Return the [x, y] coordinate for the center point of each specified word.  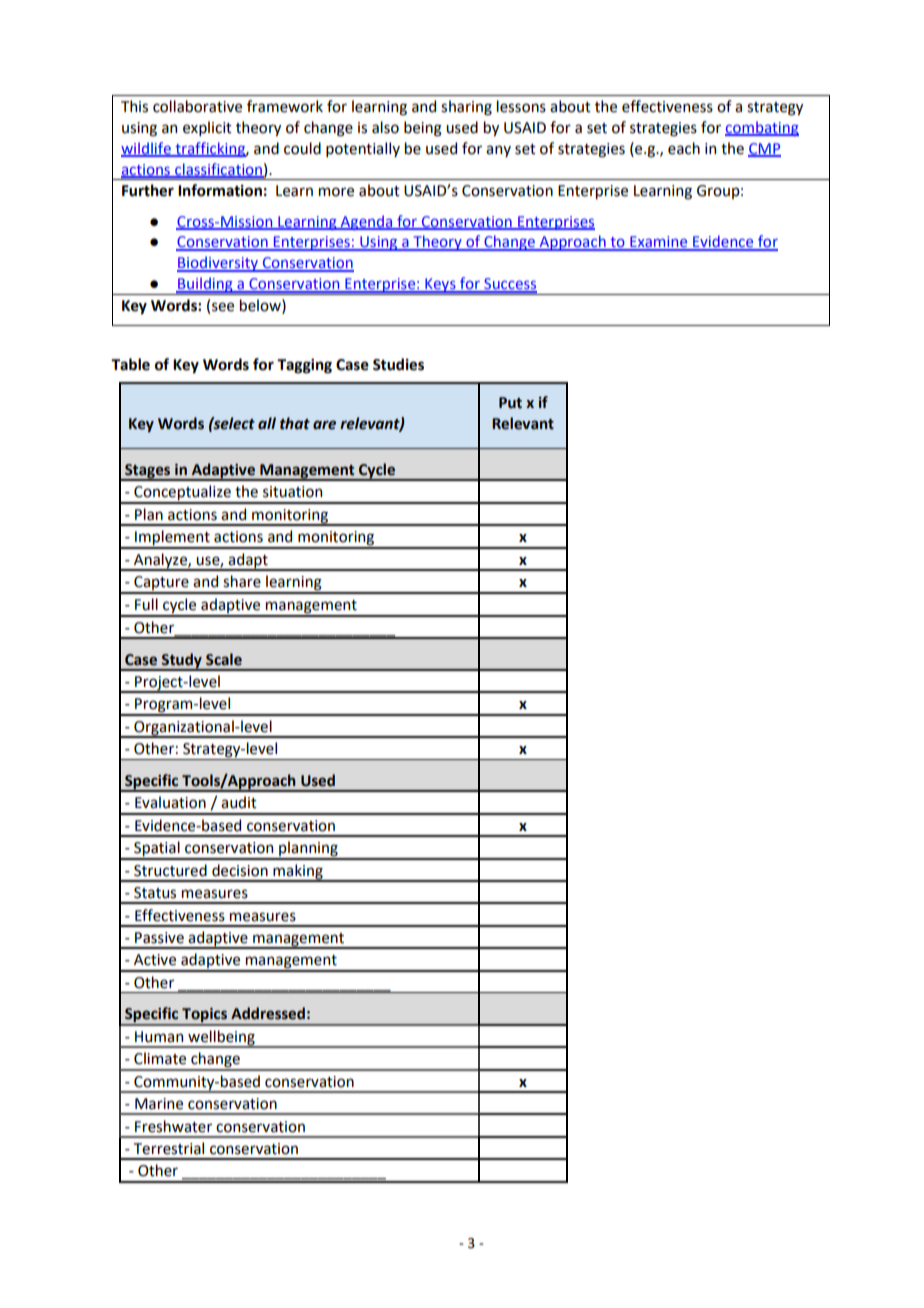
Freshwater [173, 1126]
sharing [466, 108]
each [684, 148]
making [298, 872]
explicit [207, 128]
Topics [205, 1016]
